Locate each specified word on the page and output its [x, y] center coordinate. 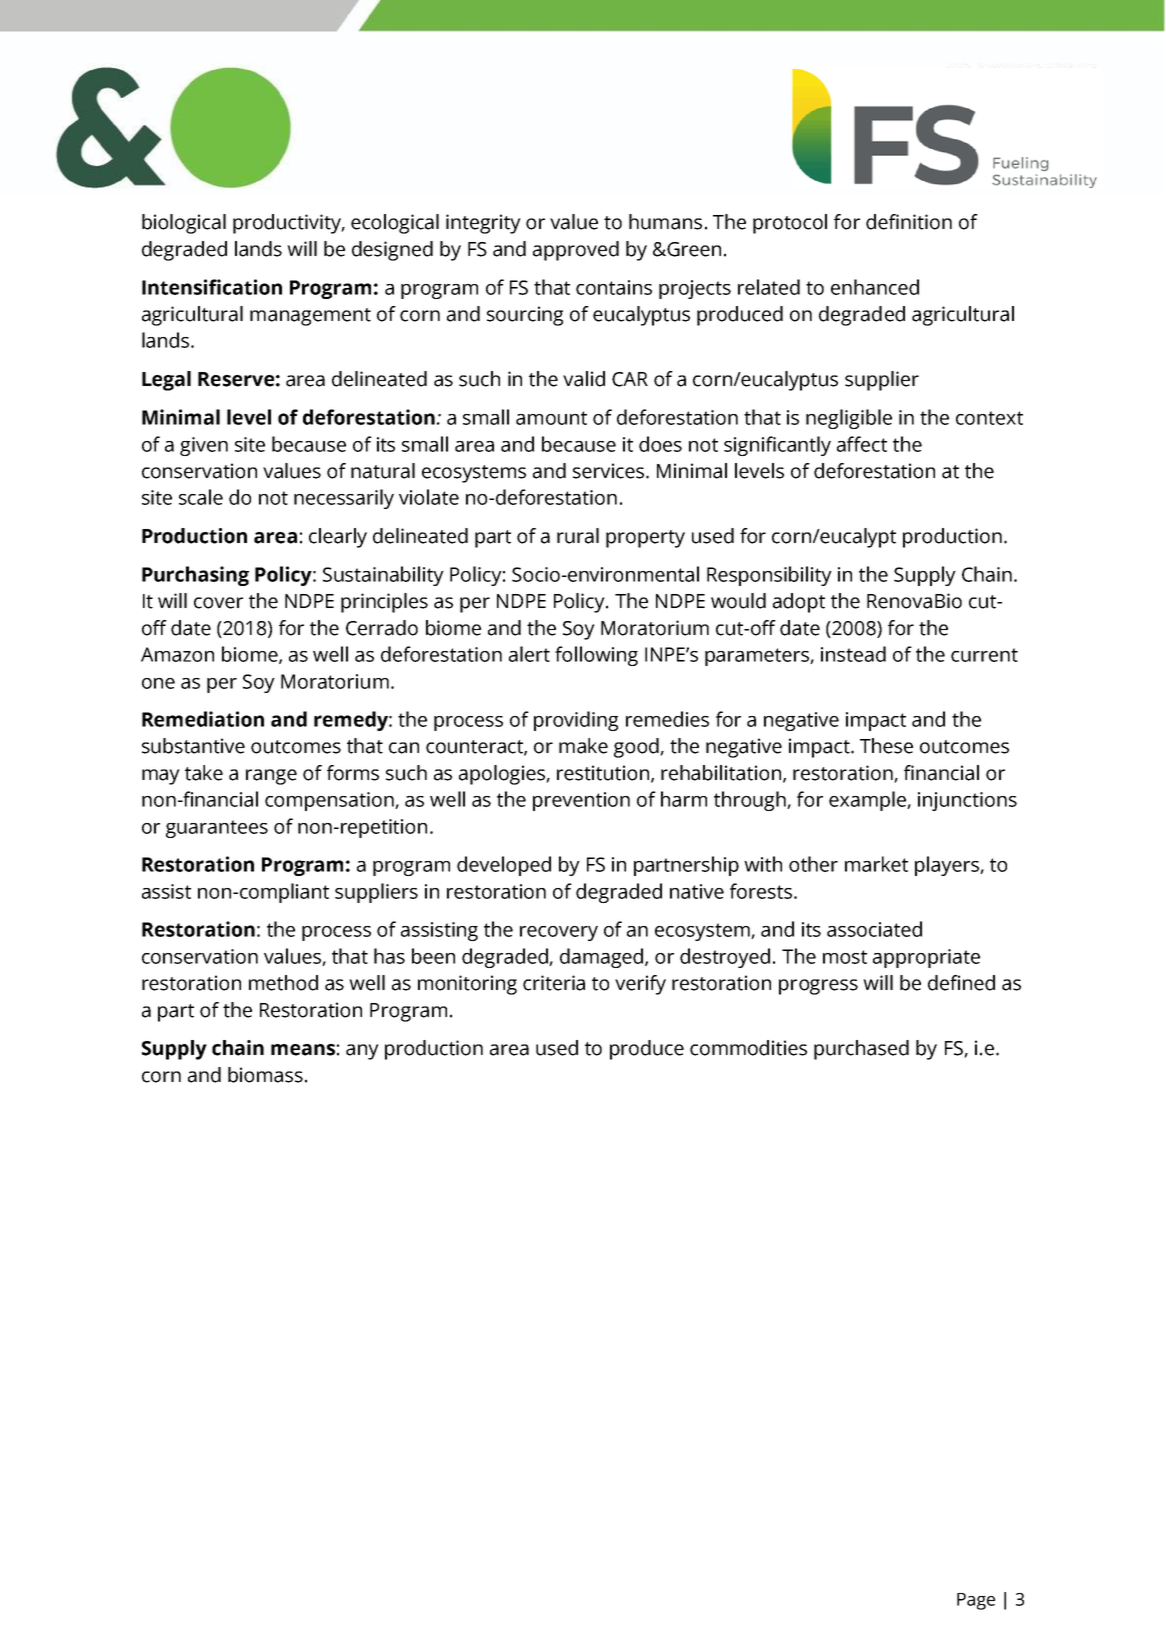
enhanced [875, 287]
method [283, 983]
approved [576, 251]
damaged [603, 958]
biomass [265, 1075]
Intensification [212, 287]
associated [874, 929]
